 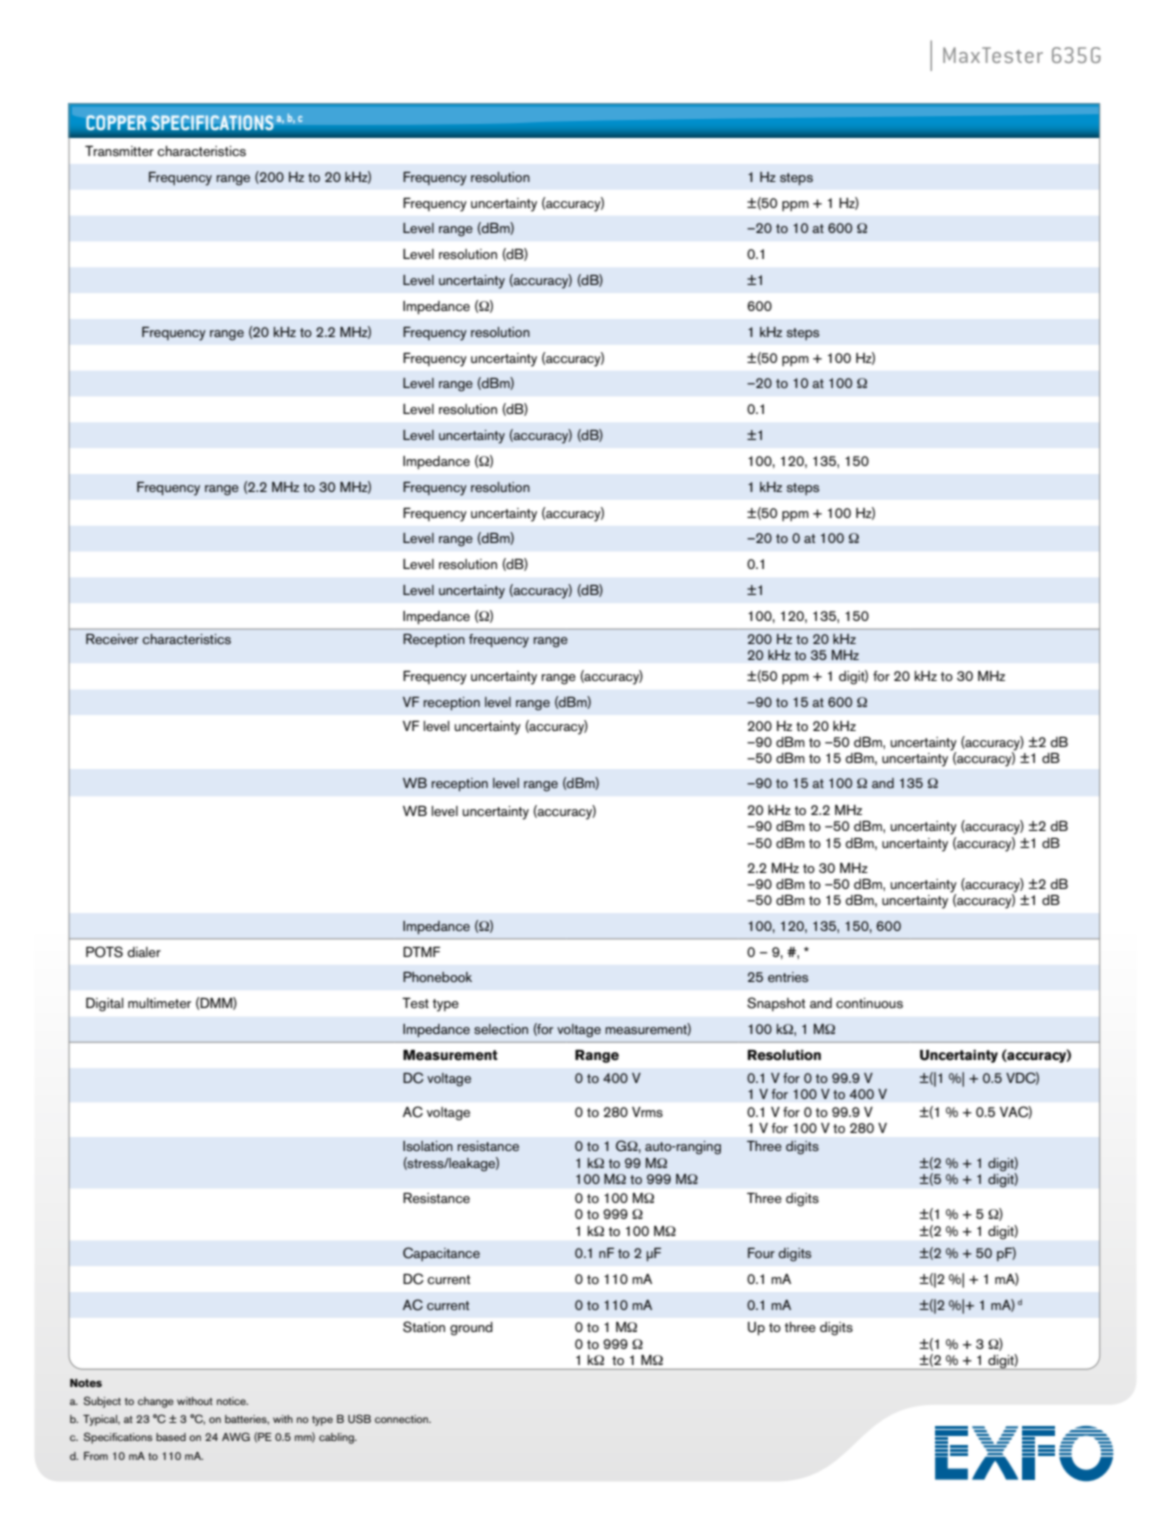 I want to click on Receiver, so click(x=112, y=639).
